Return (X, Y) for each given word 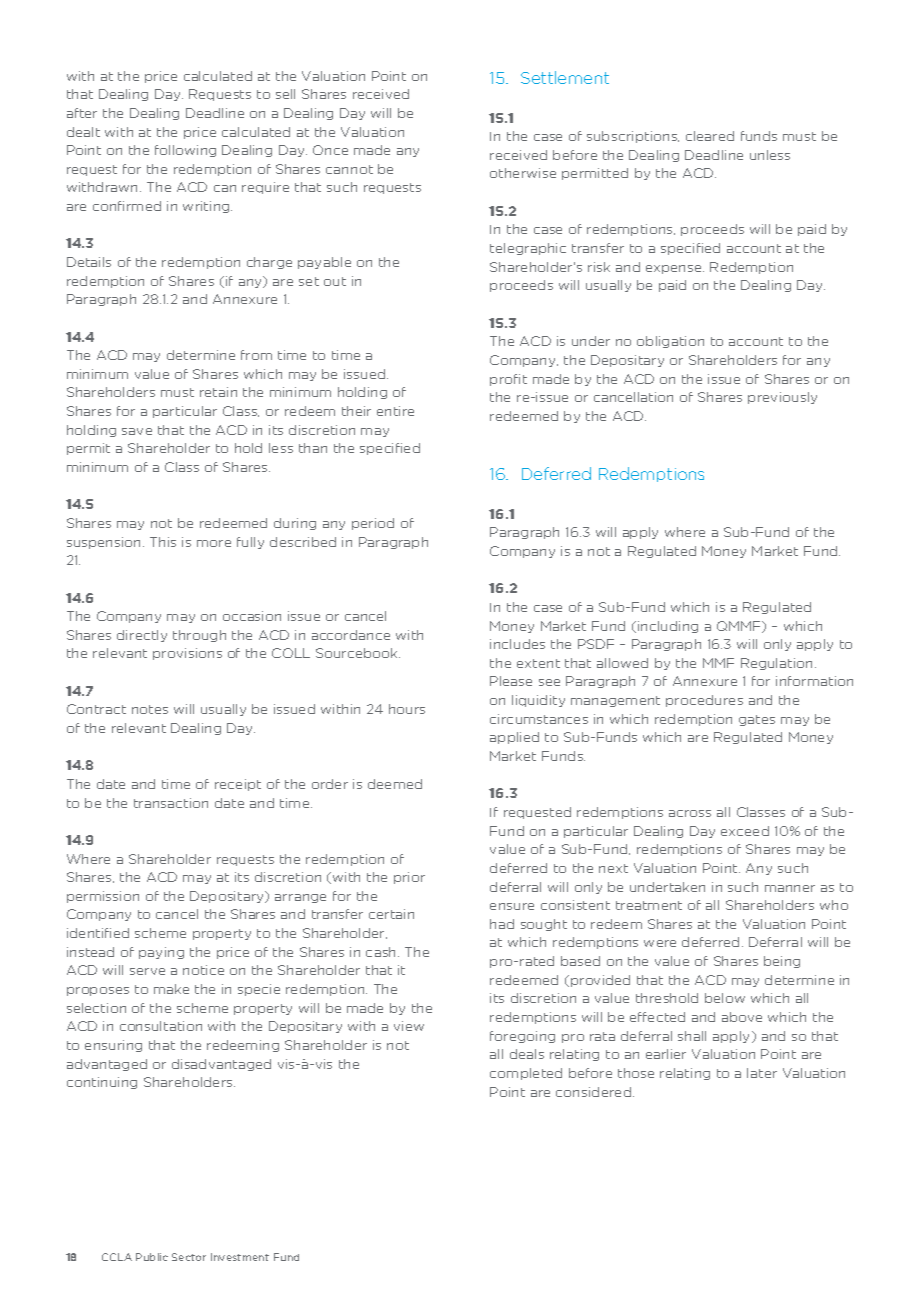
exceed (745, 831)
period (373, 524)
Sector (189, 1257)
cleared (710, 136)
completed (526, 1074)
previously (782, 398)
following (185, 151)
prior (409, 878)
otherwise (523, 173)
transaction (171, 803)
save (137, 431)
